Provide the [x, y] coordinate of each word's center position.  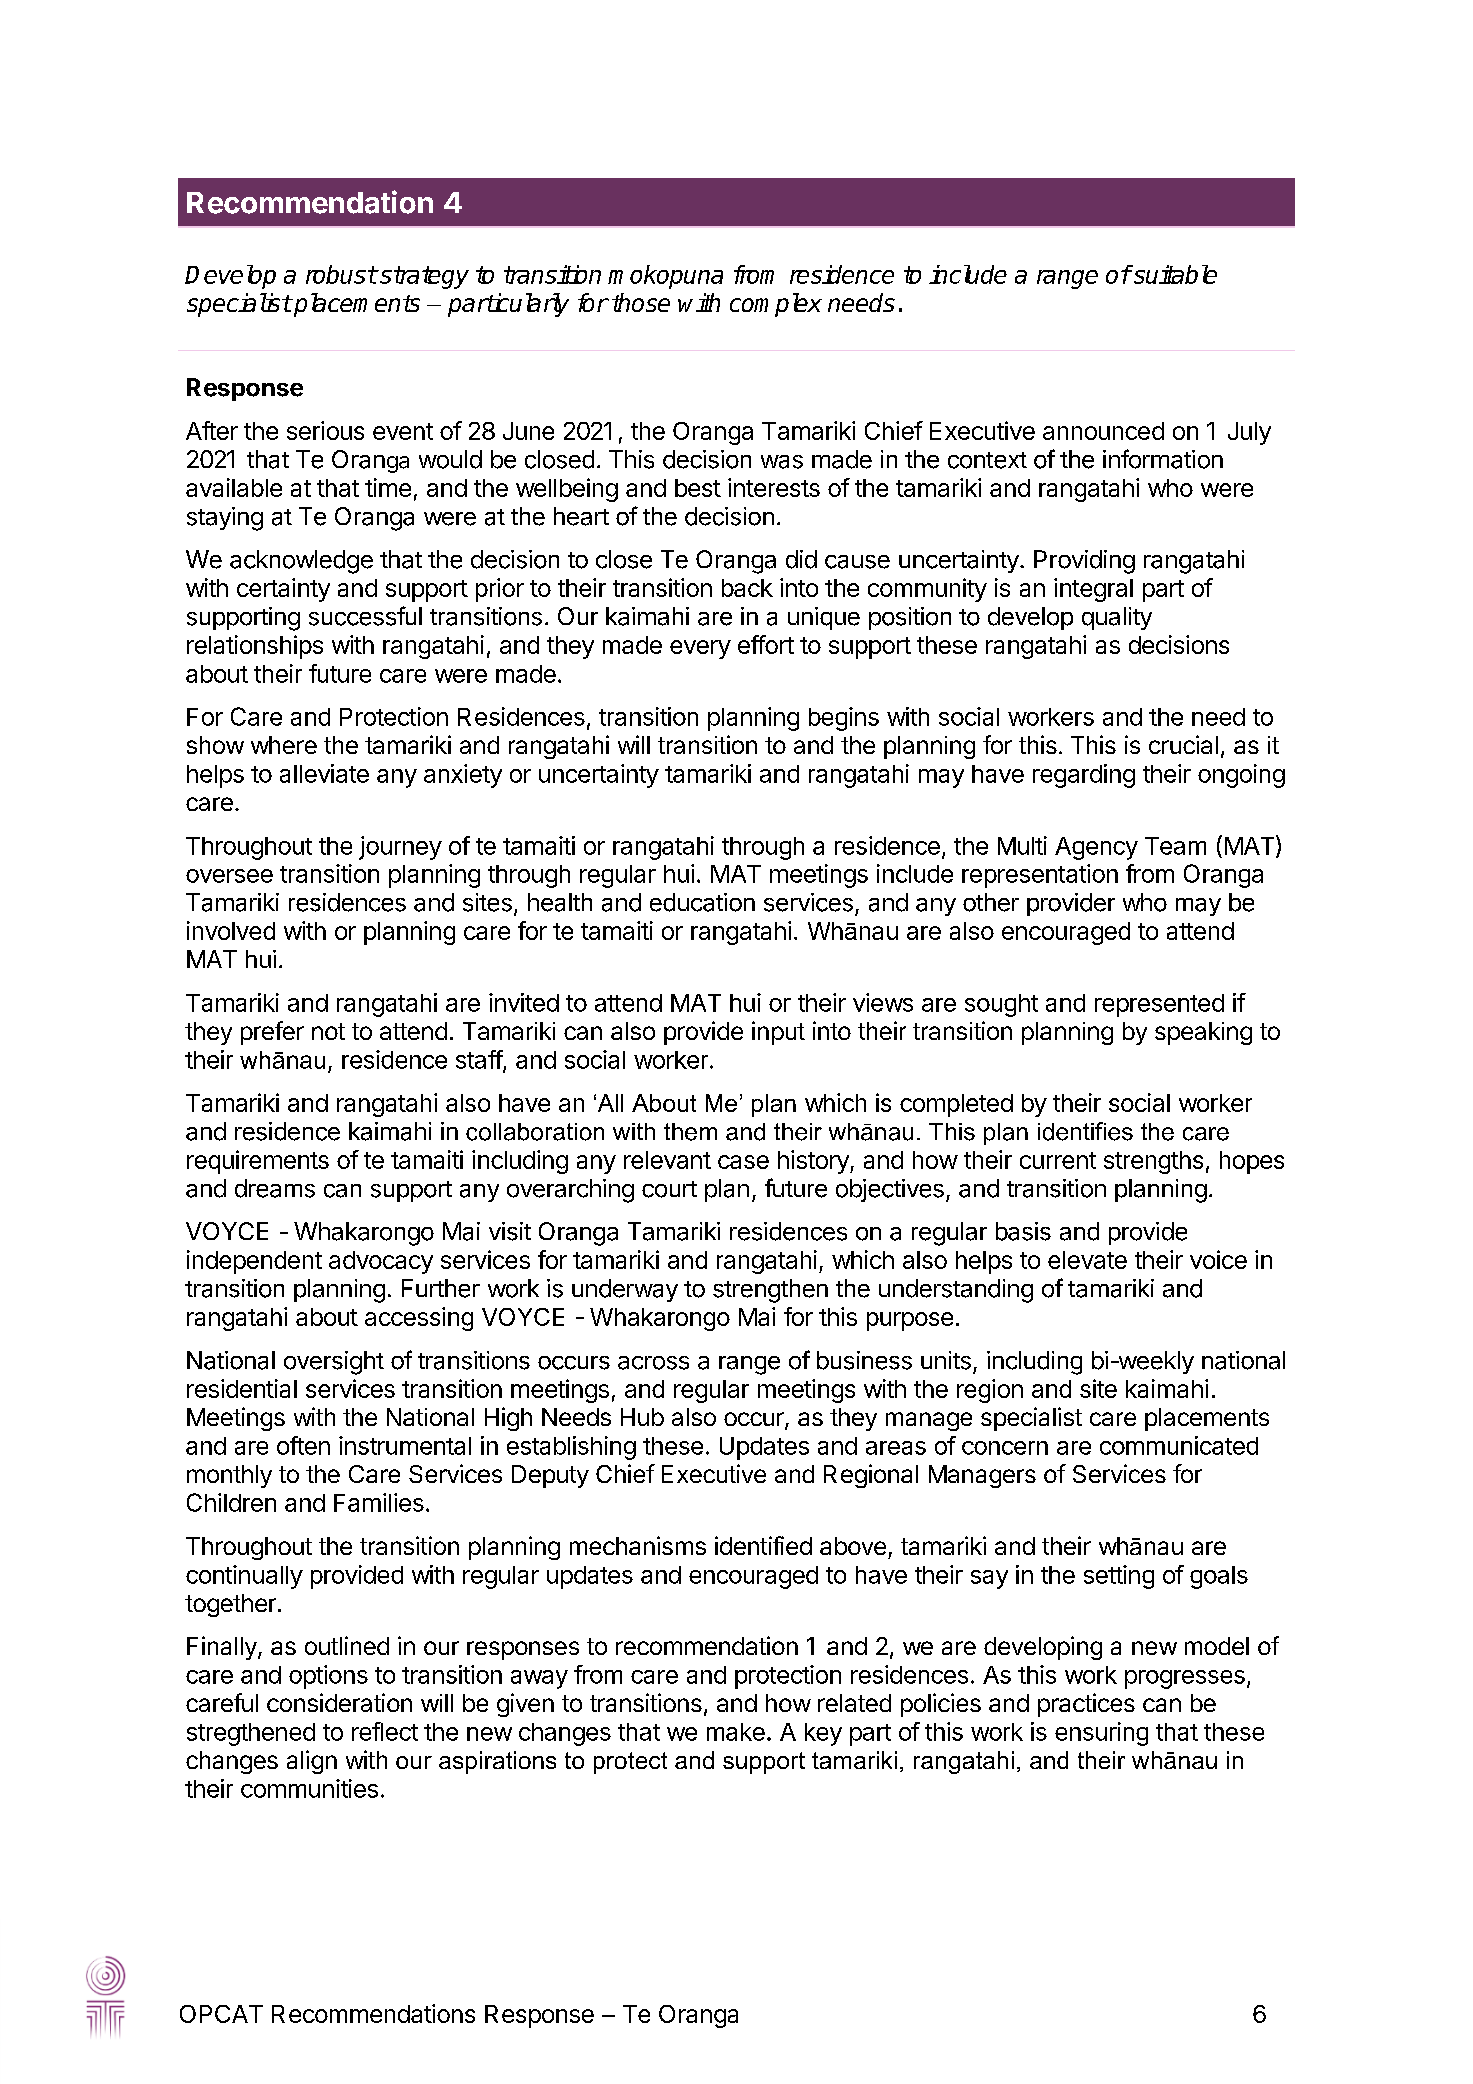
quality [1117, 618]
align [312, 1762]
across [653, 1363]
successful [365, 616]
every [700, 649]
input [778, 1033]
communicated [1179, 1445]
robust [341, 274]
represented [1159, 1005]
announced [1103, 431]
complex [776, 305]
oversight [334, 1363]
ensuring [1101, 1734]
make [736, 1732]
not [328, 1031]
